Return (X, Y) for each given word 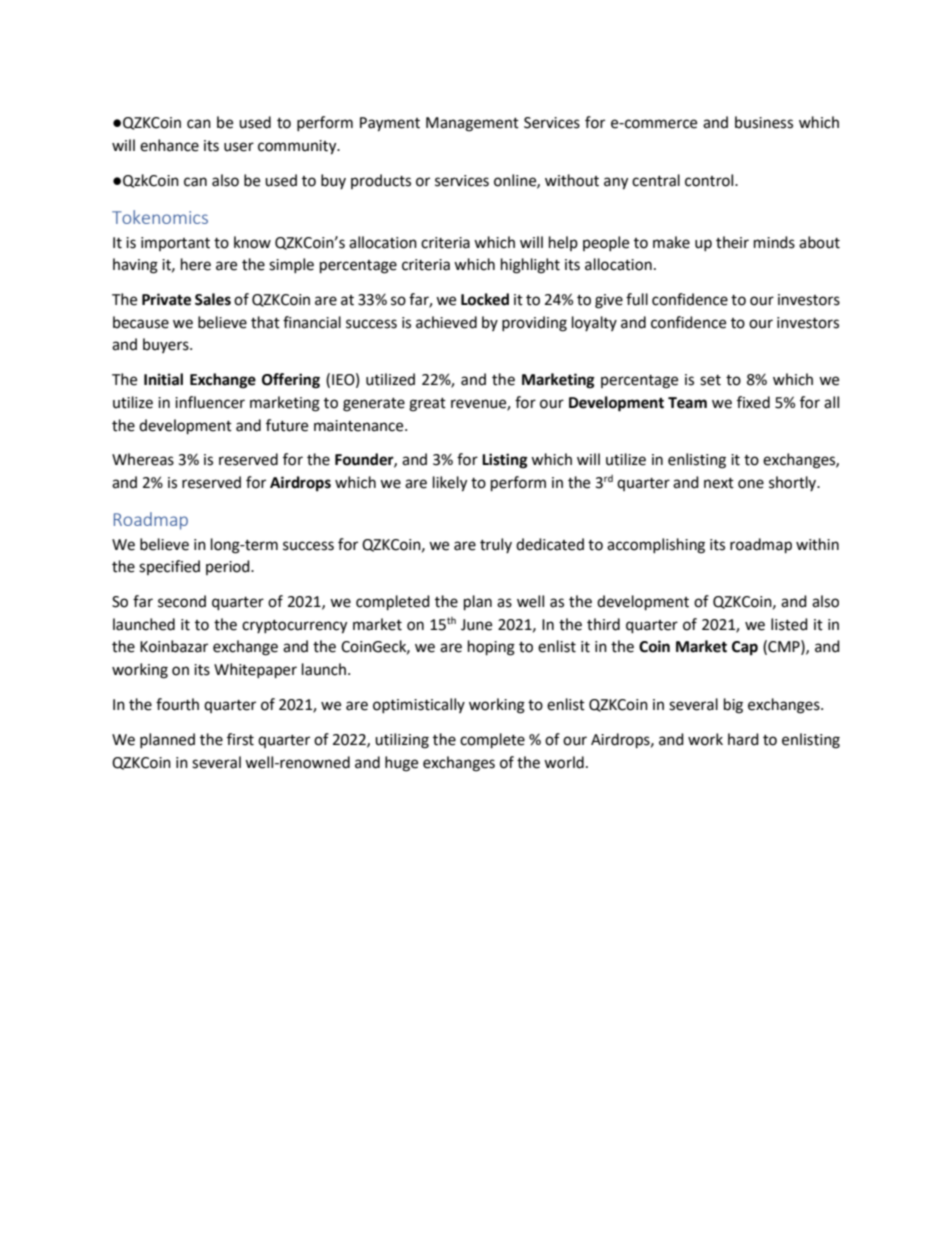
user (239, 147)
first (240, 739)
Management (472, 124)
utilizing (402, 741)
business (764, 122)
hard (743, 739)
